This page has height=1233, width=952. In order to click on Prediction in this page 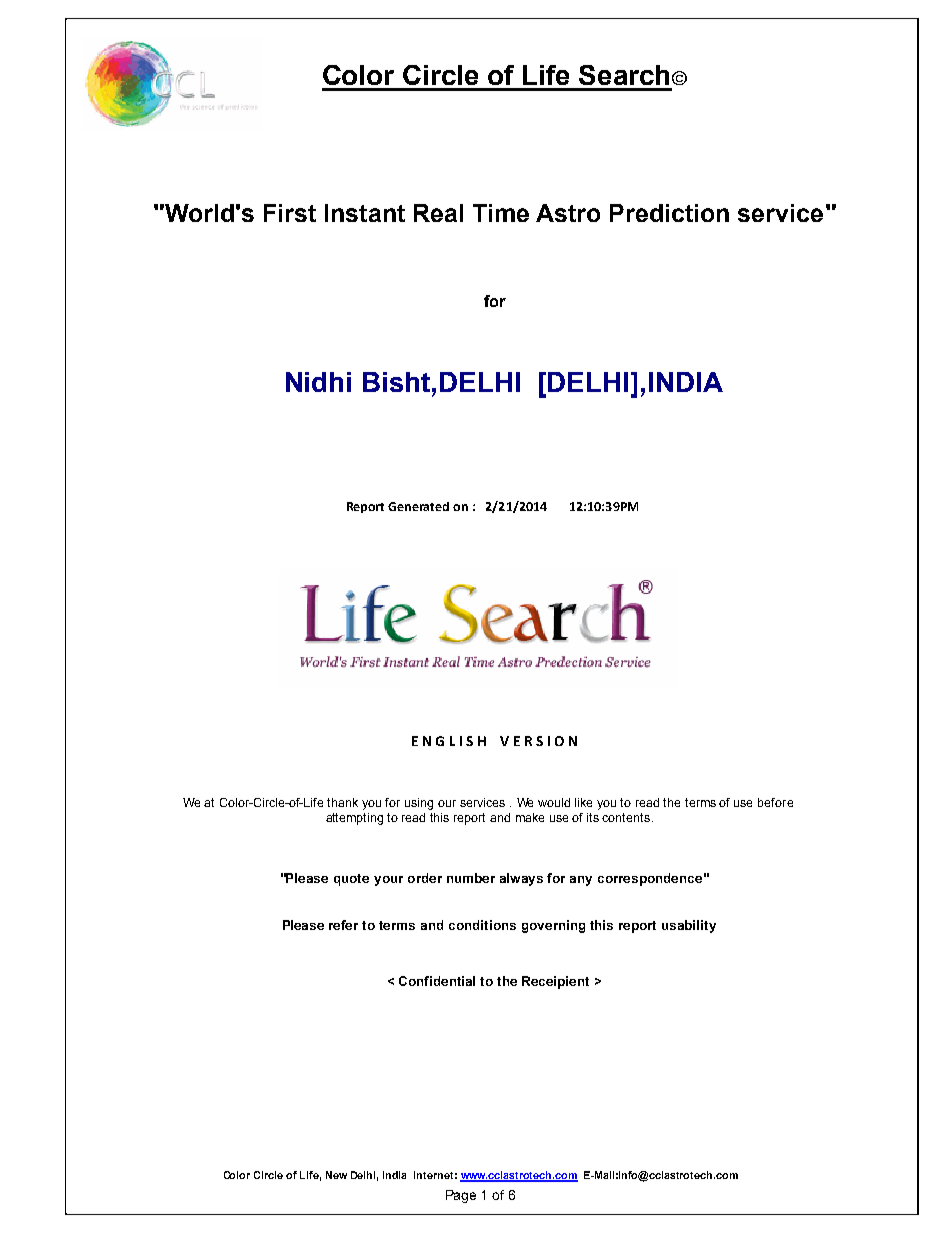, I will do `click(669, 213)`.
